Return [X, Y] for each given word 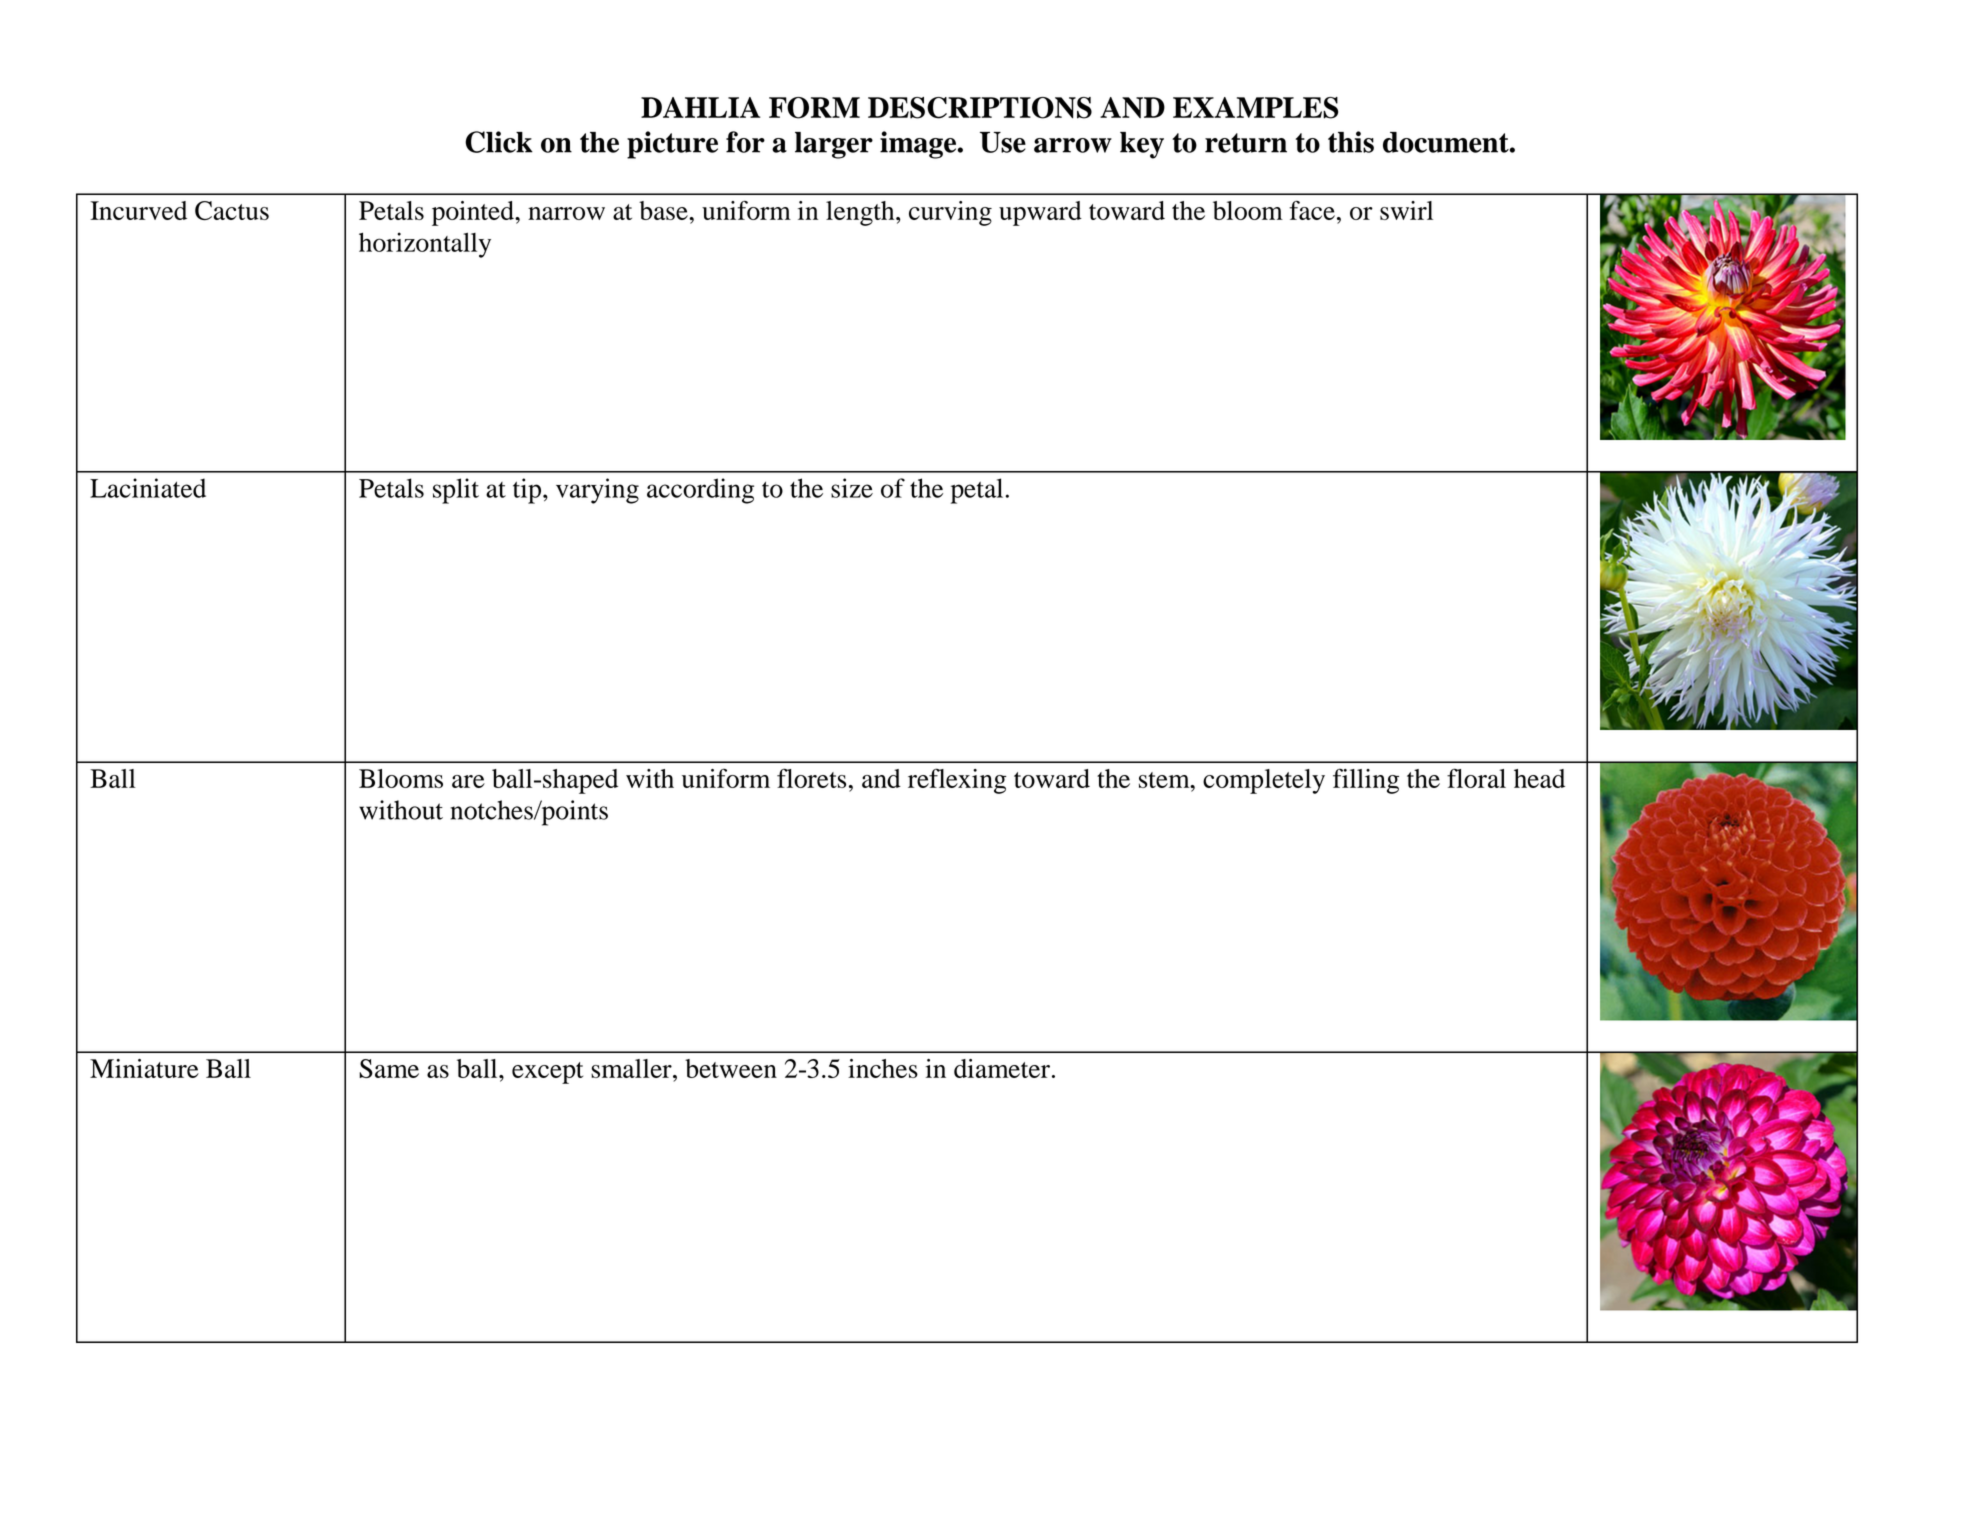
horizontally [425, 245]
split [456, 491]
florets [811, 778]
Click [499, 142]
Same [389, 1068]
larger [834, 145]
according [700, 491]
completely [1264, 781]
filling [1366, 781]
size [852, 488]
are [468, 781]
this [1351, 142]
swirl [1406, 210]
